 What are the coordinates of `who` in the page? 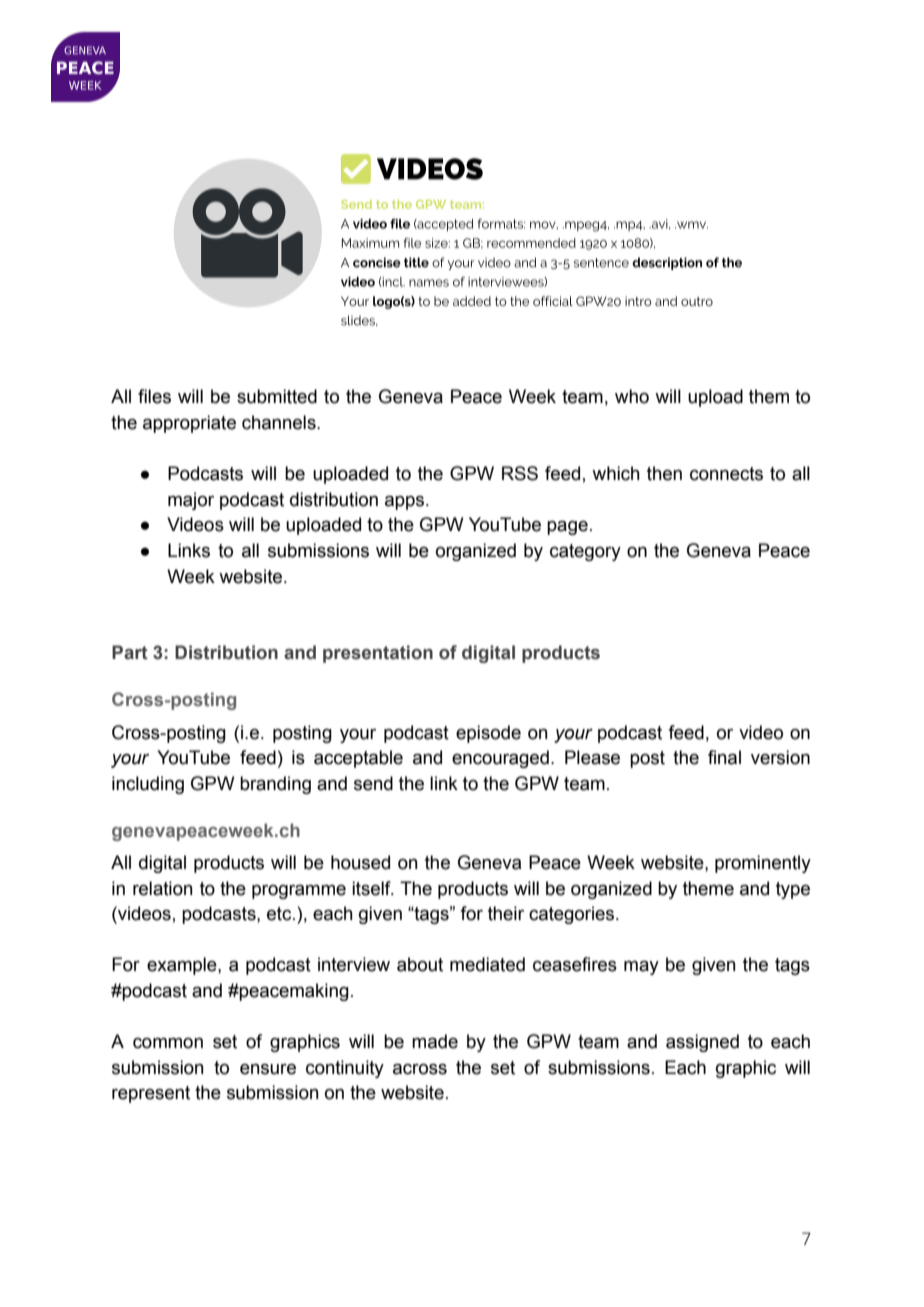 It's located at (632, 396).
